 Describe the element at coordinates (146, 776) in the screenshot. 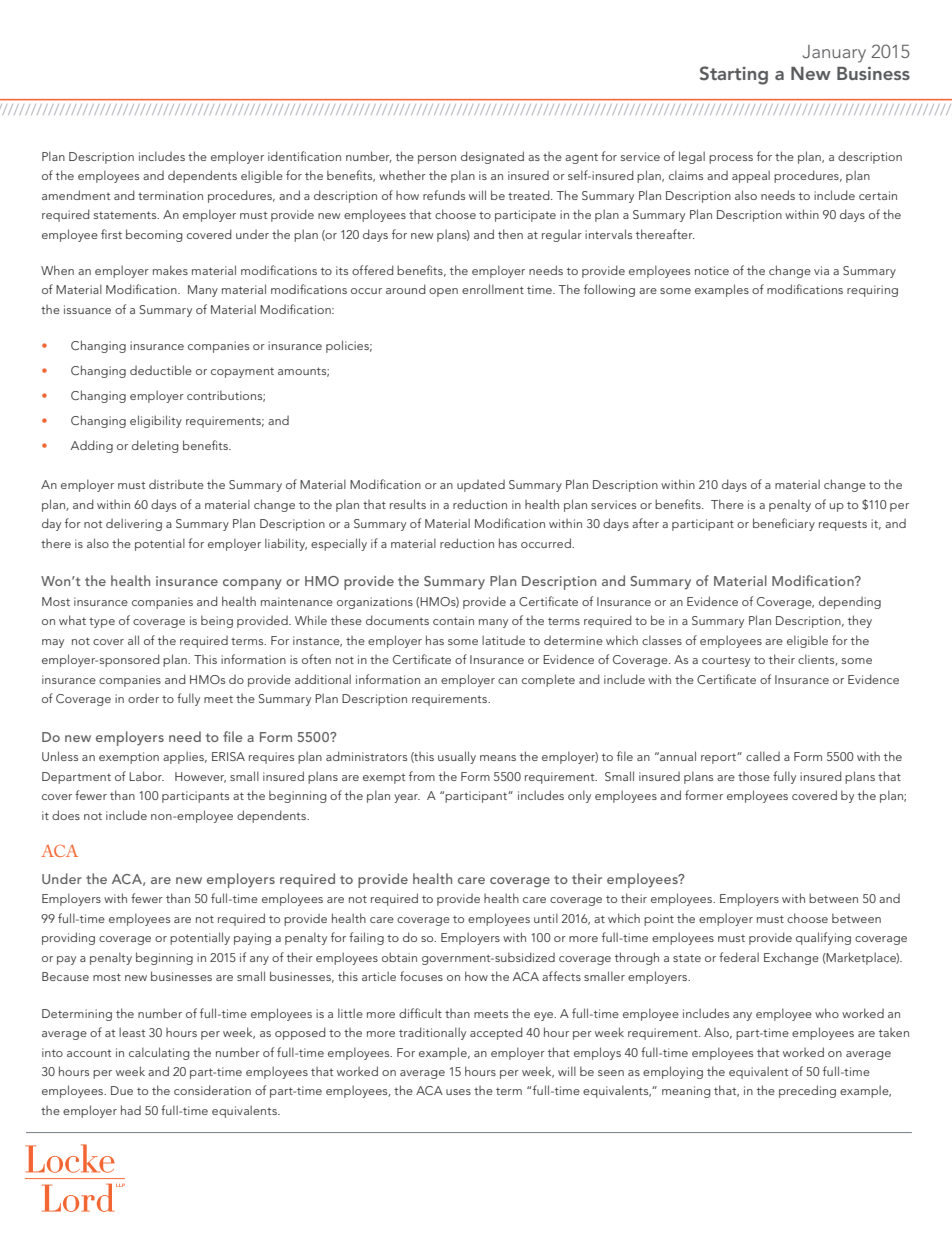

I see `Labor` at that location.
